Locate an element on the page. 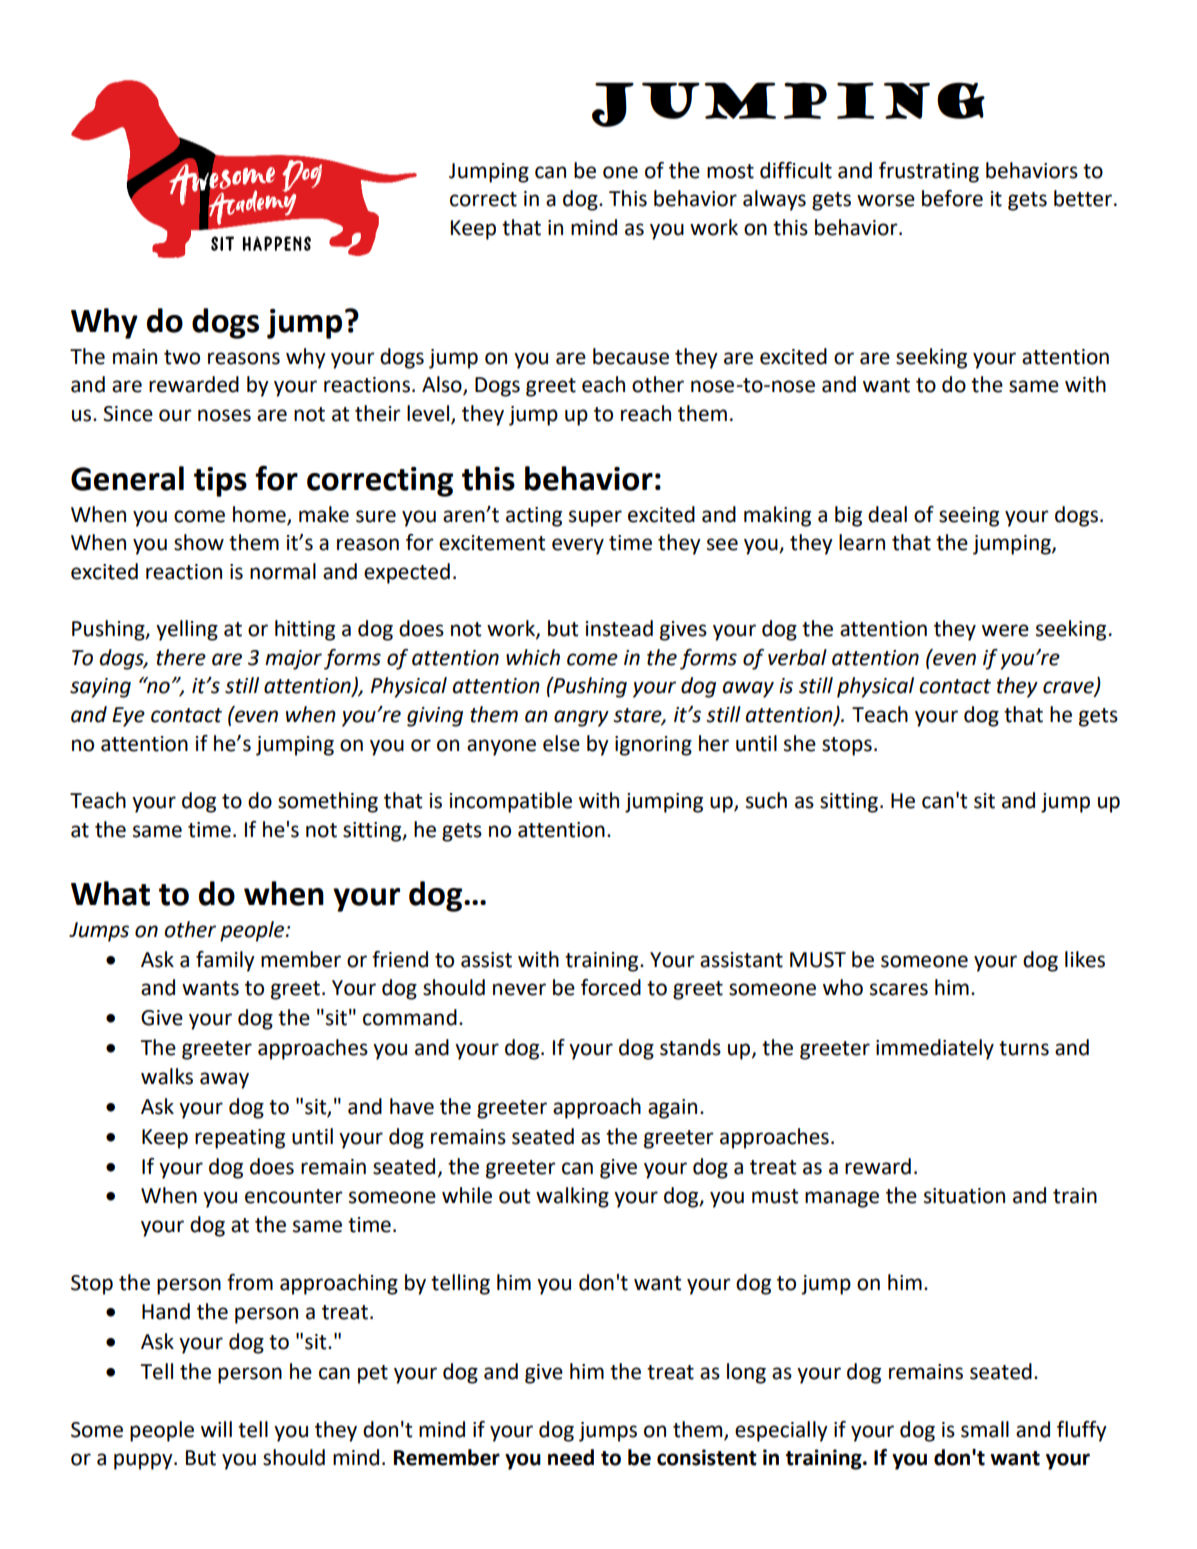 The height and width of the image is (1549, 1197). most is located at coordinates (730, 171).
